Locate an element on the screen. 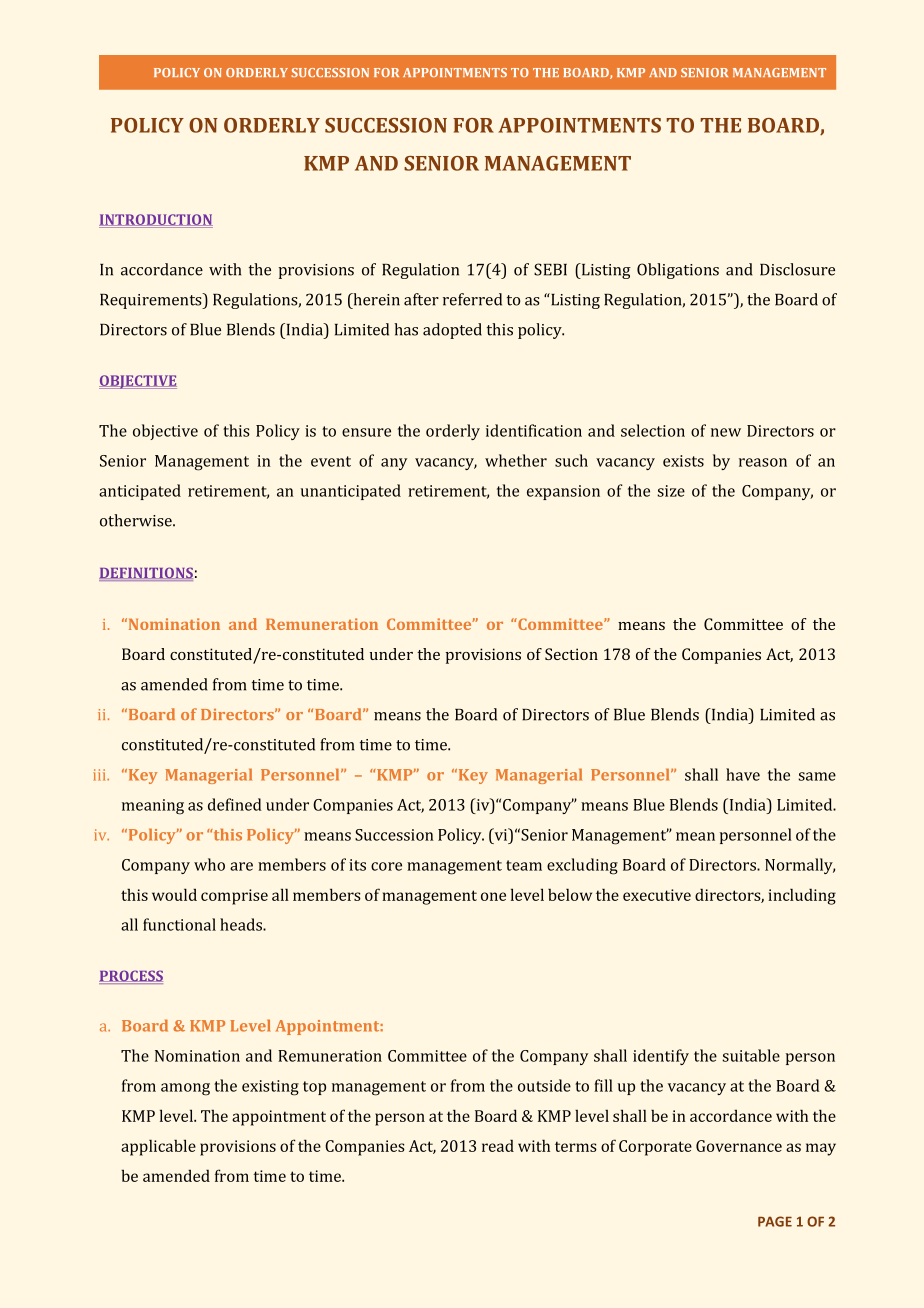 This screenshot has height=1308, width=924. referred is located at coordinates (472, 299).
